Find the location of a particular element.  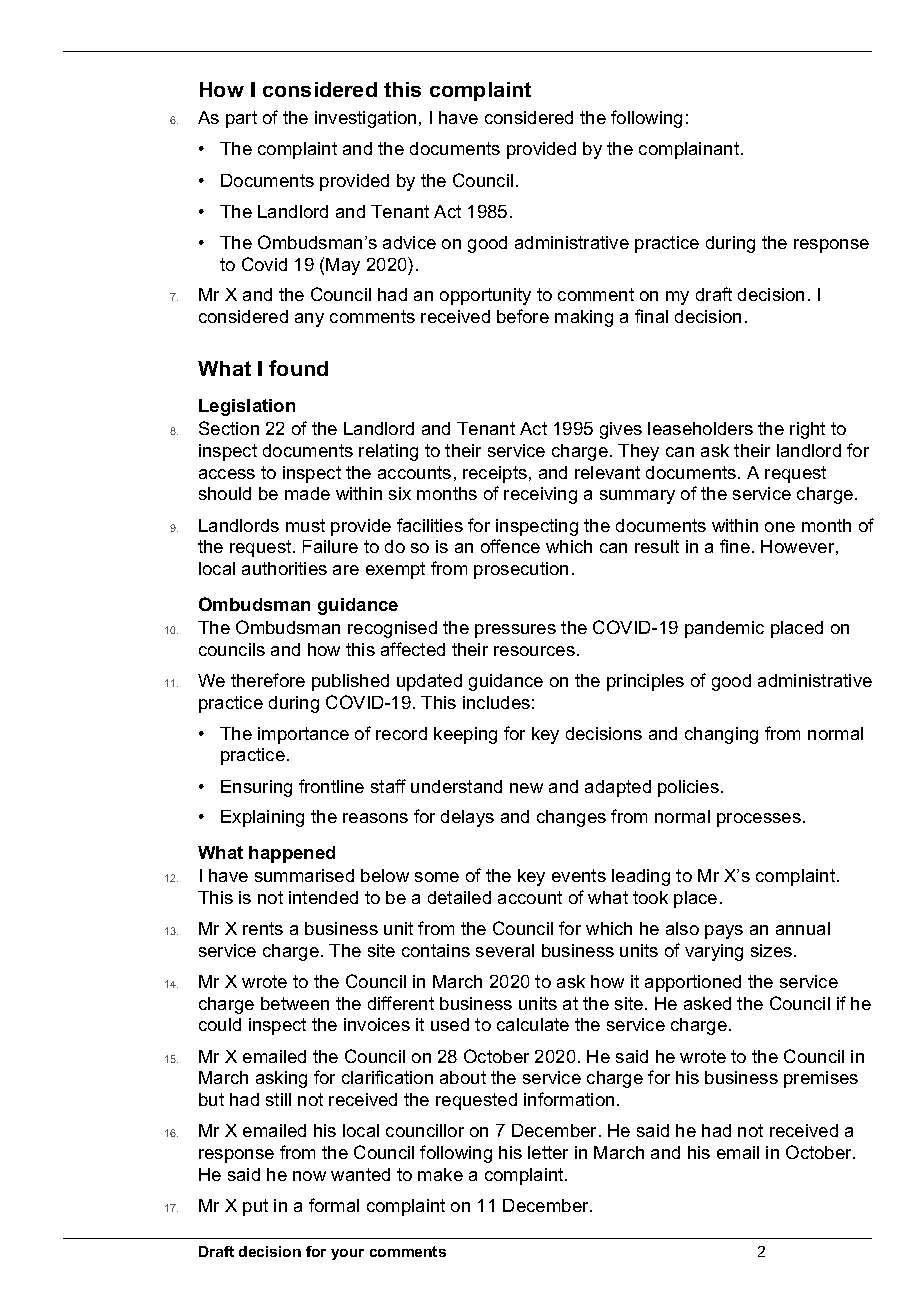

advice is located at coordinates (409, 242).
